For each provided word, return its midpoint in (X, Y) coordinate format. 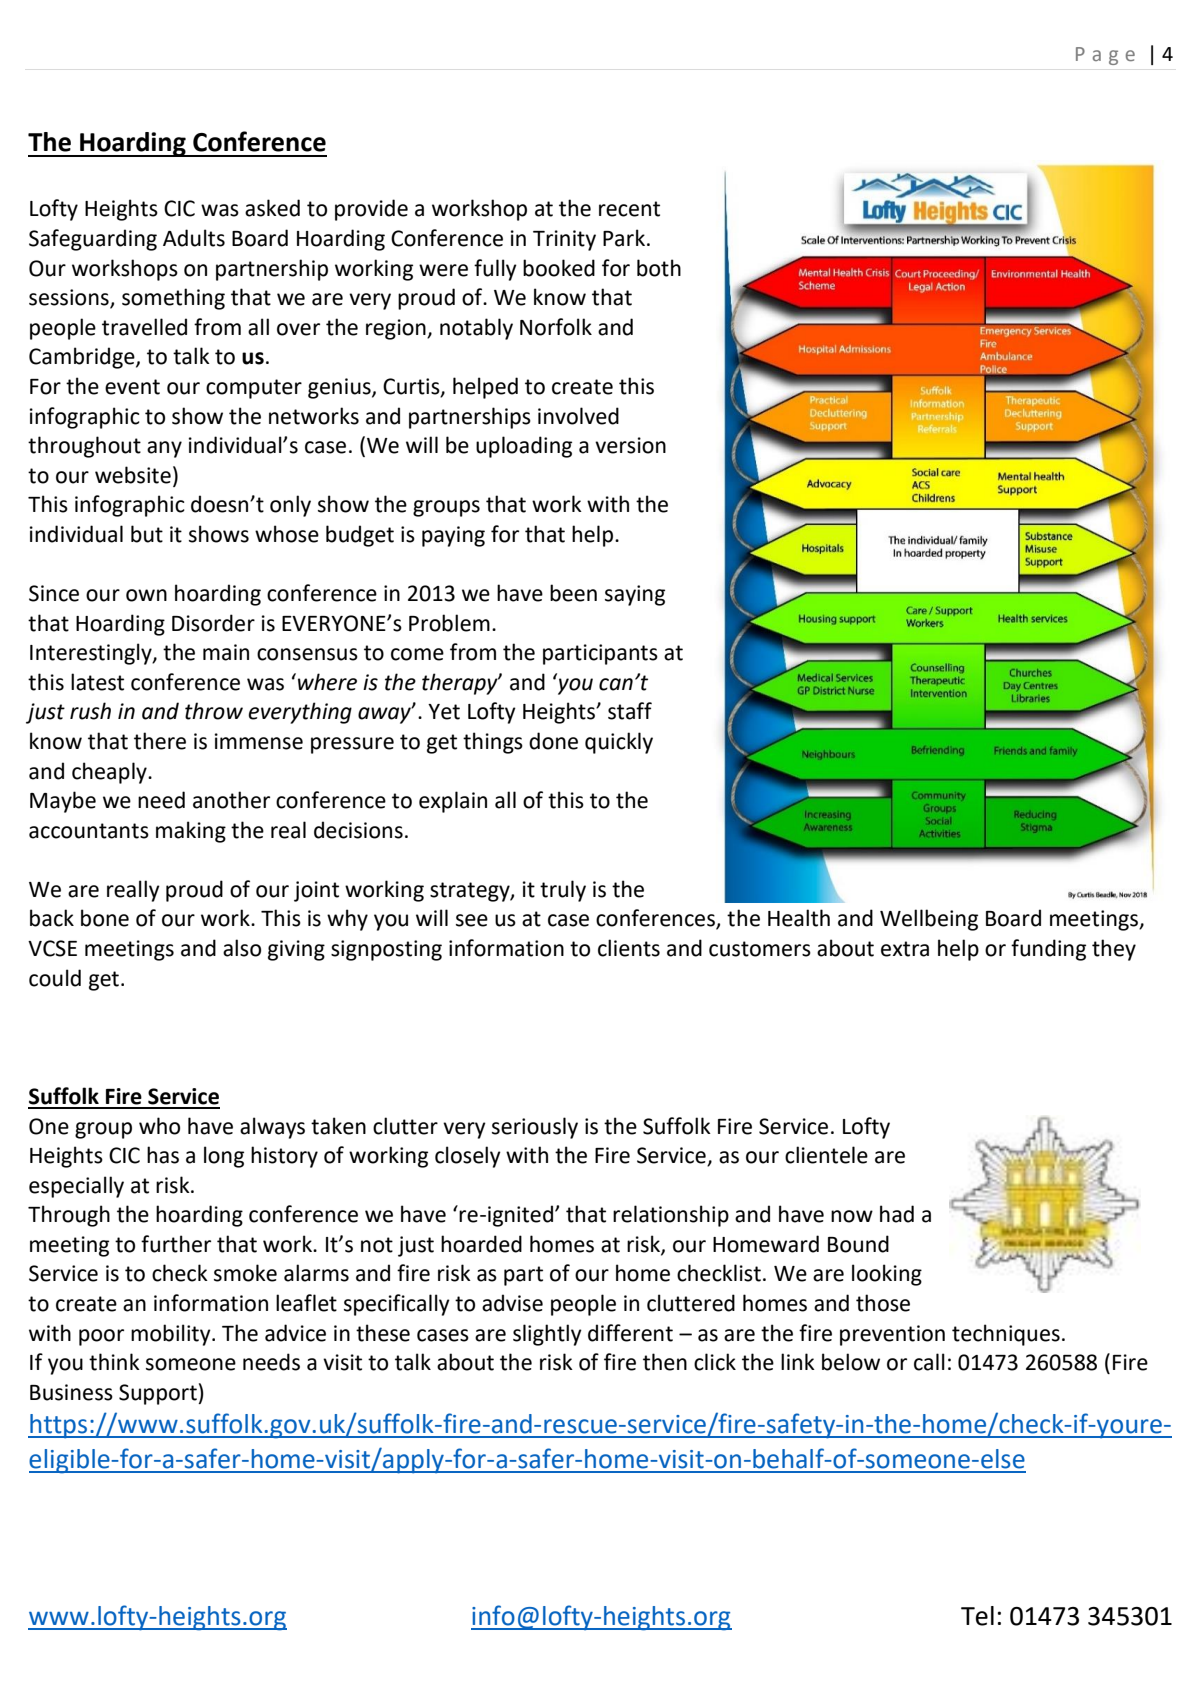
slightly (547, 1335)
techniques (1006, 1335)
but (147, 534)
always (272, 1128)
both (659, 268)
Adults (194, 238)
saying (635, 595)
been (573, 593)
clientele (826, 1155)
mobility (172, 1335)
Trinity (564, 240)
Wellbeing (929, 920)
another (231, 800)
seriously (535, 1128)
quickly (619, 743)
